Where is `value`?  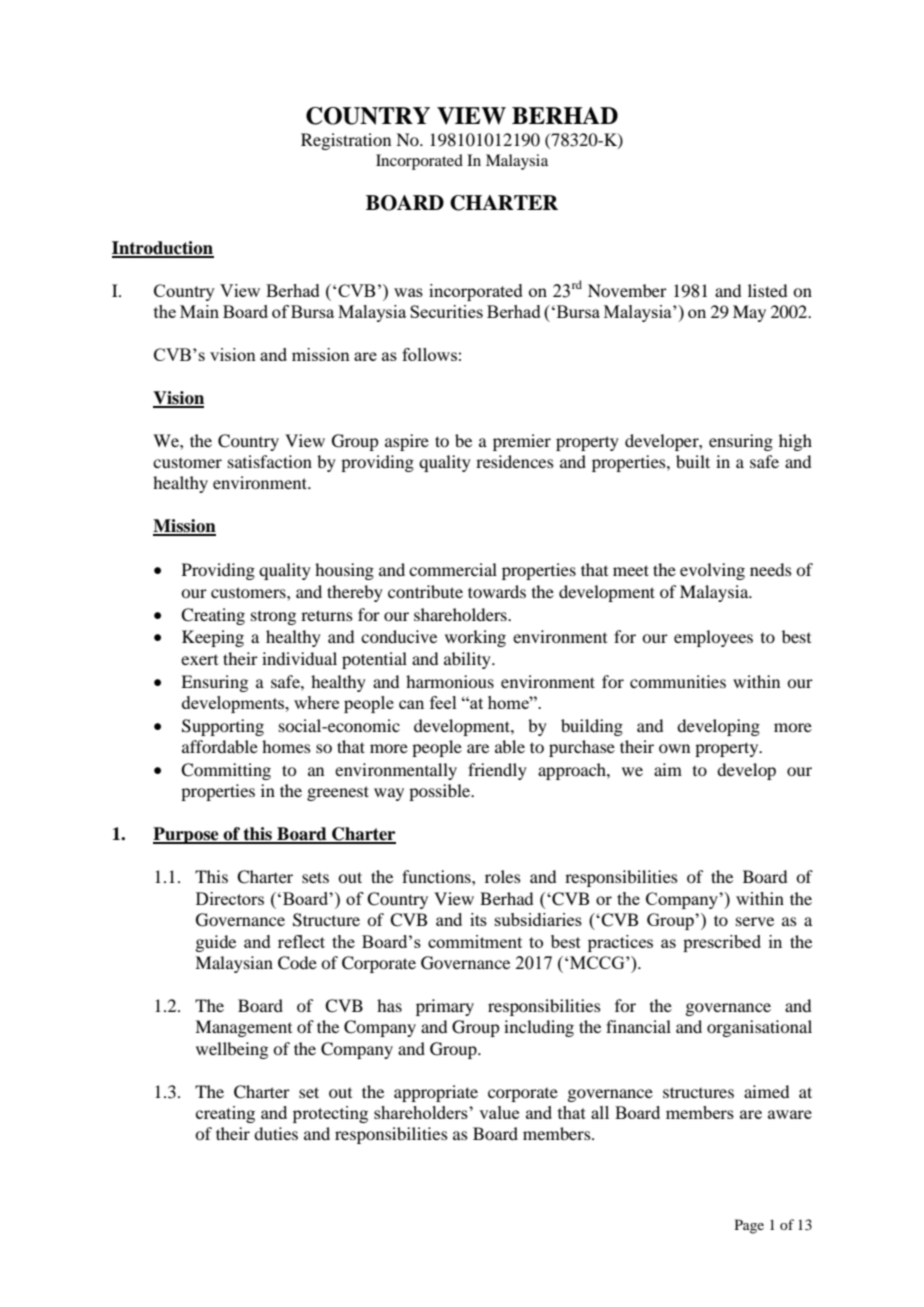 value is located at coordinates (499, 1112).
